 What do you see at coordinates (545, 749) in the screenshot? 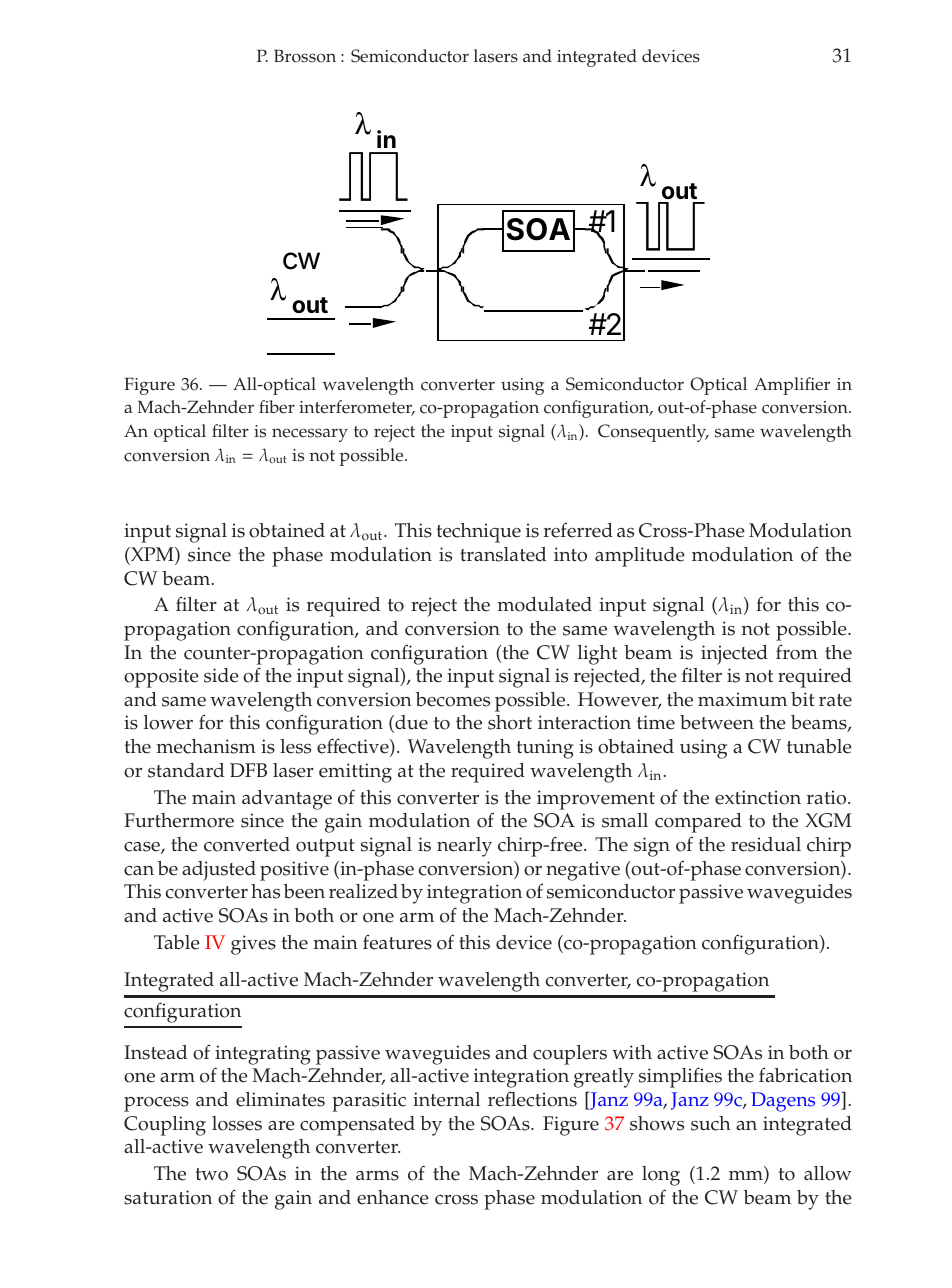
I see `tuning` at bounding box center [545, 749].
